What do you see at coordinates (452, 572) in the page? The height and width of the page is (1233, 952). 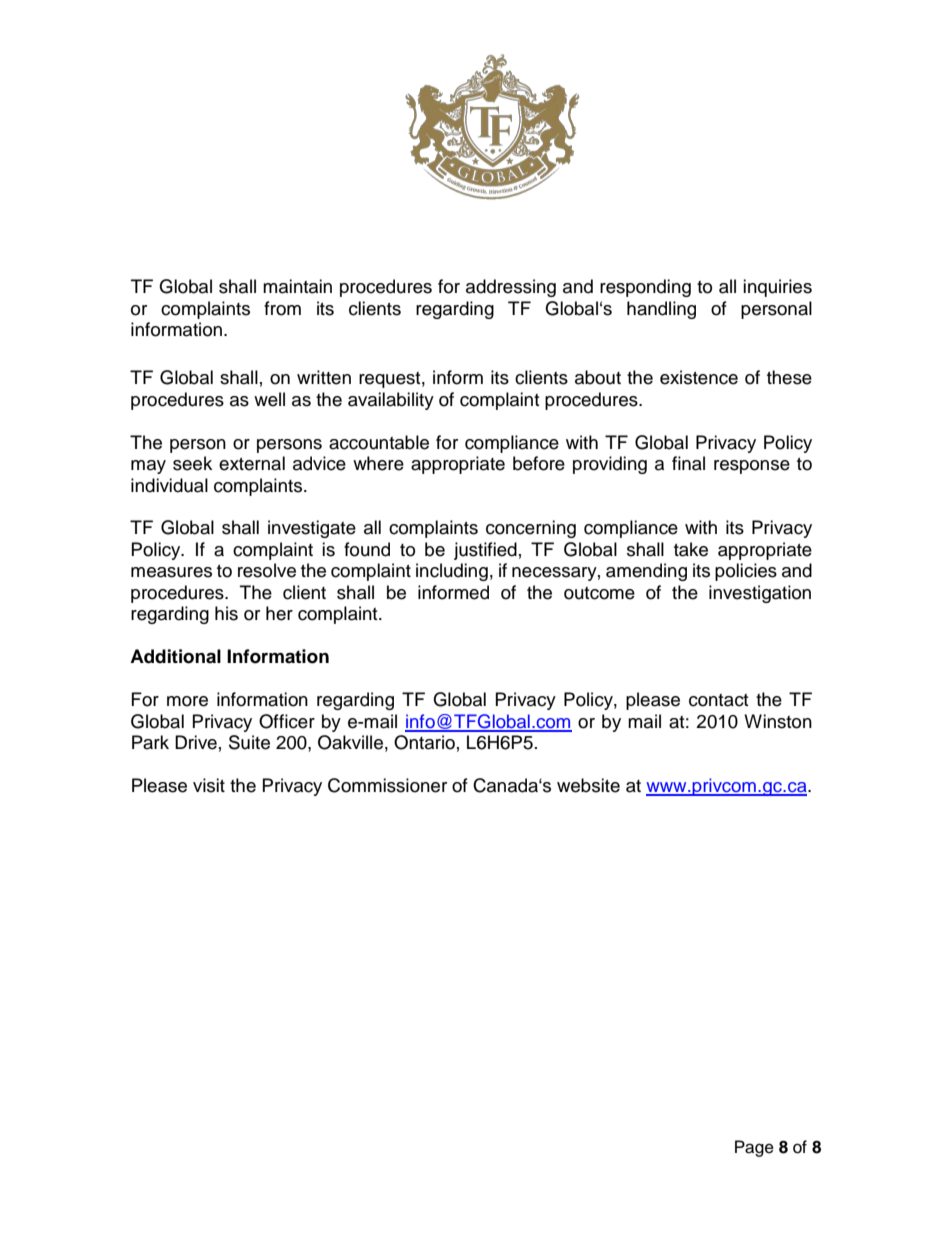 I see `including` at bounding box center [452, 572].
